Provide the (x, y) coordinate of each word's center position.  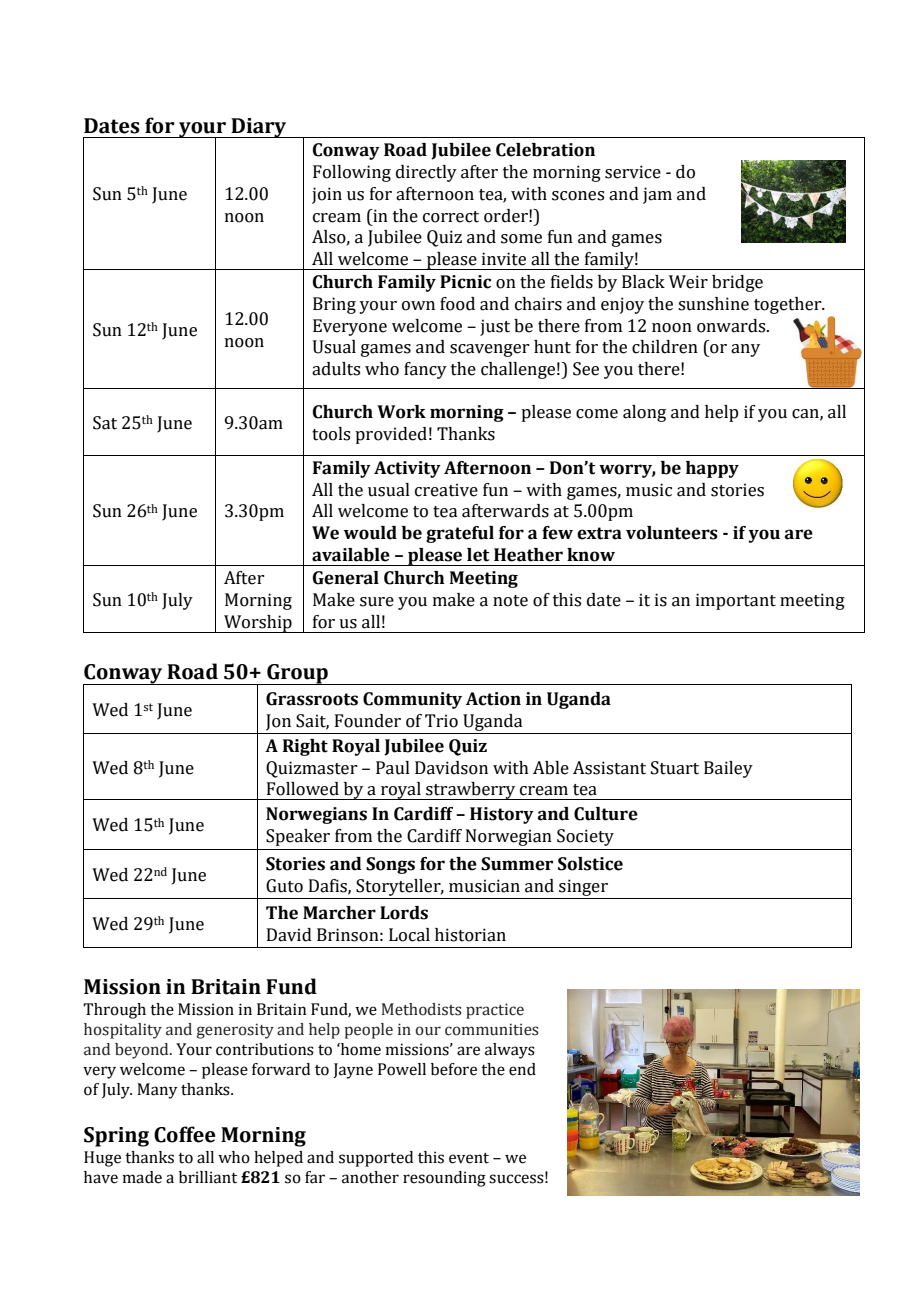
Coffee (185, 1134)
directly (426, 173)
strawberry (471, 791)
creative (446, 490)
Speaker (298, 837)
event (469, 1158)
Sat (105, 423)
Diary (259, 128)
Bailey (728, 769)
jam (657, 195)
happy (712, 469)
